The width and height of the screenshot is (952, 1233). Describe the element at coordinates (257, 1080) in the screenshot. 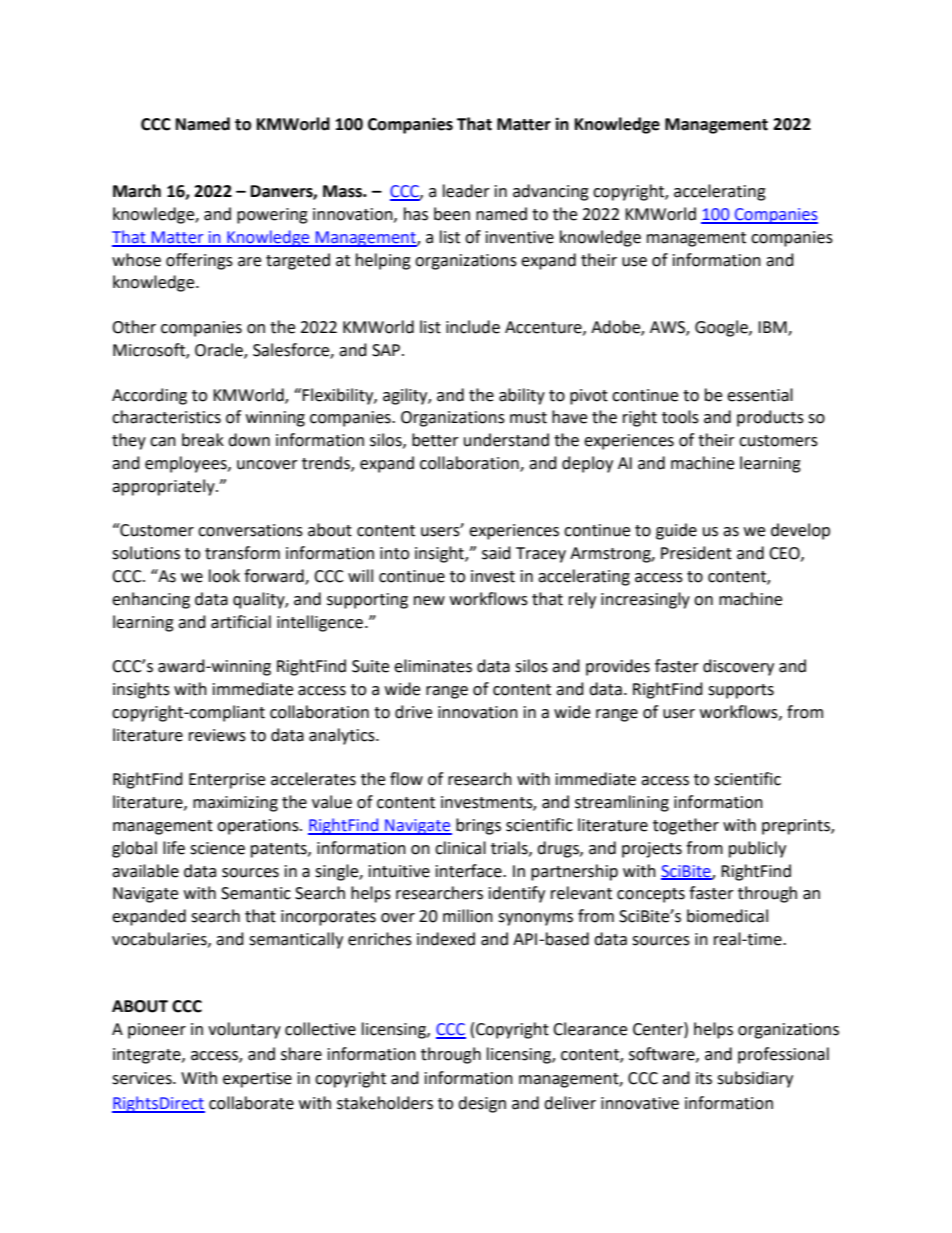

I see `expertise` at that location.
